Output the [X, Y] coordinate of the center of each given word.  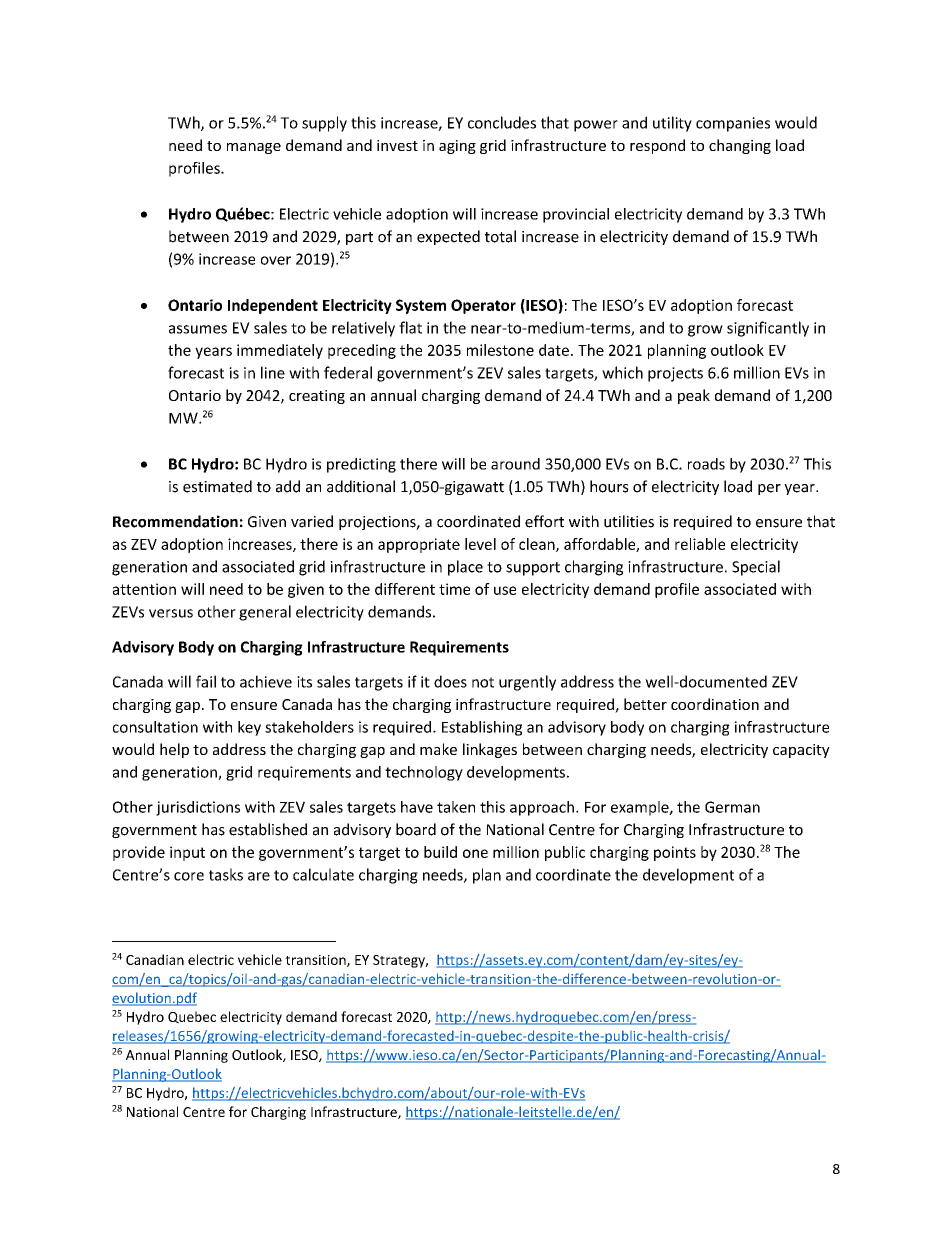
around [515, 464]
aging [457, 147]
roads [706, 464]
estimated [217, 486]
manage [254, 148]
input [187, 853]
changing [740, 146]
